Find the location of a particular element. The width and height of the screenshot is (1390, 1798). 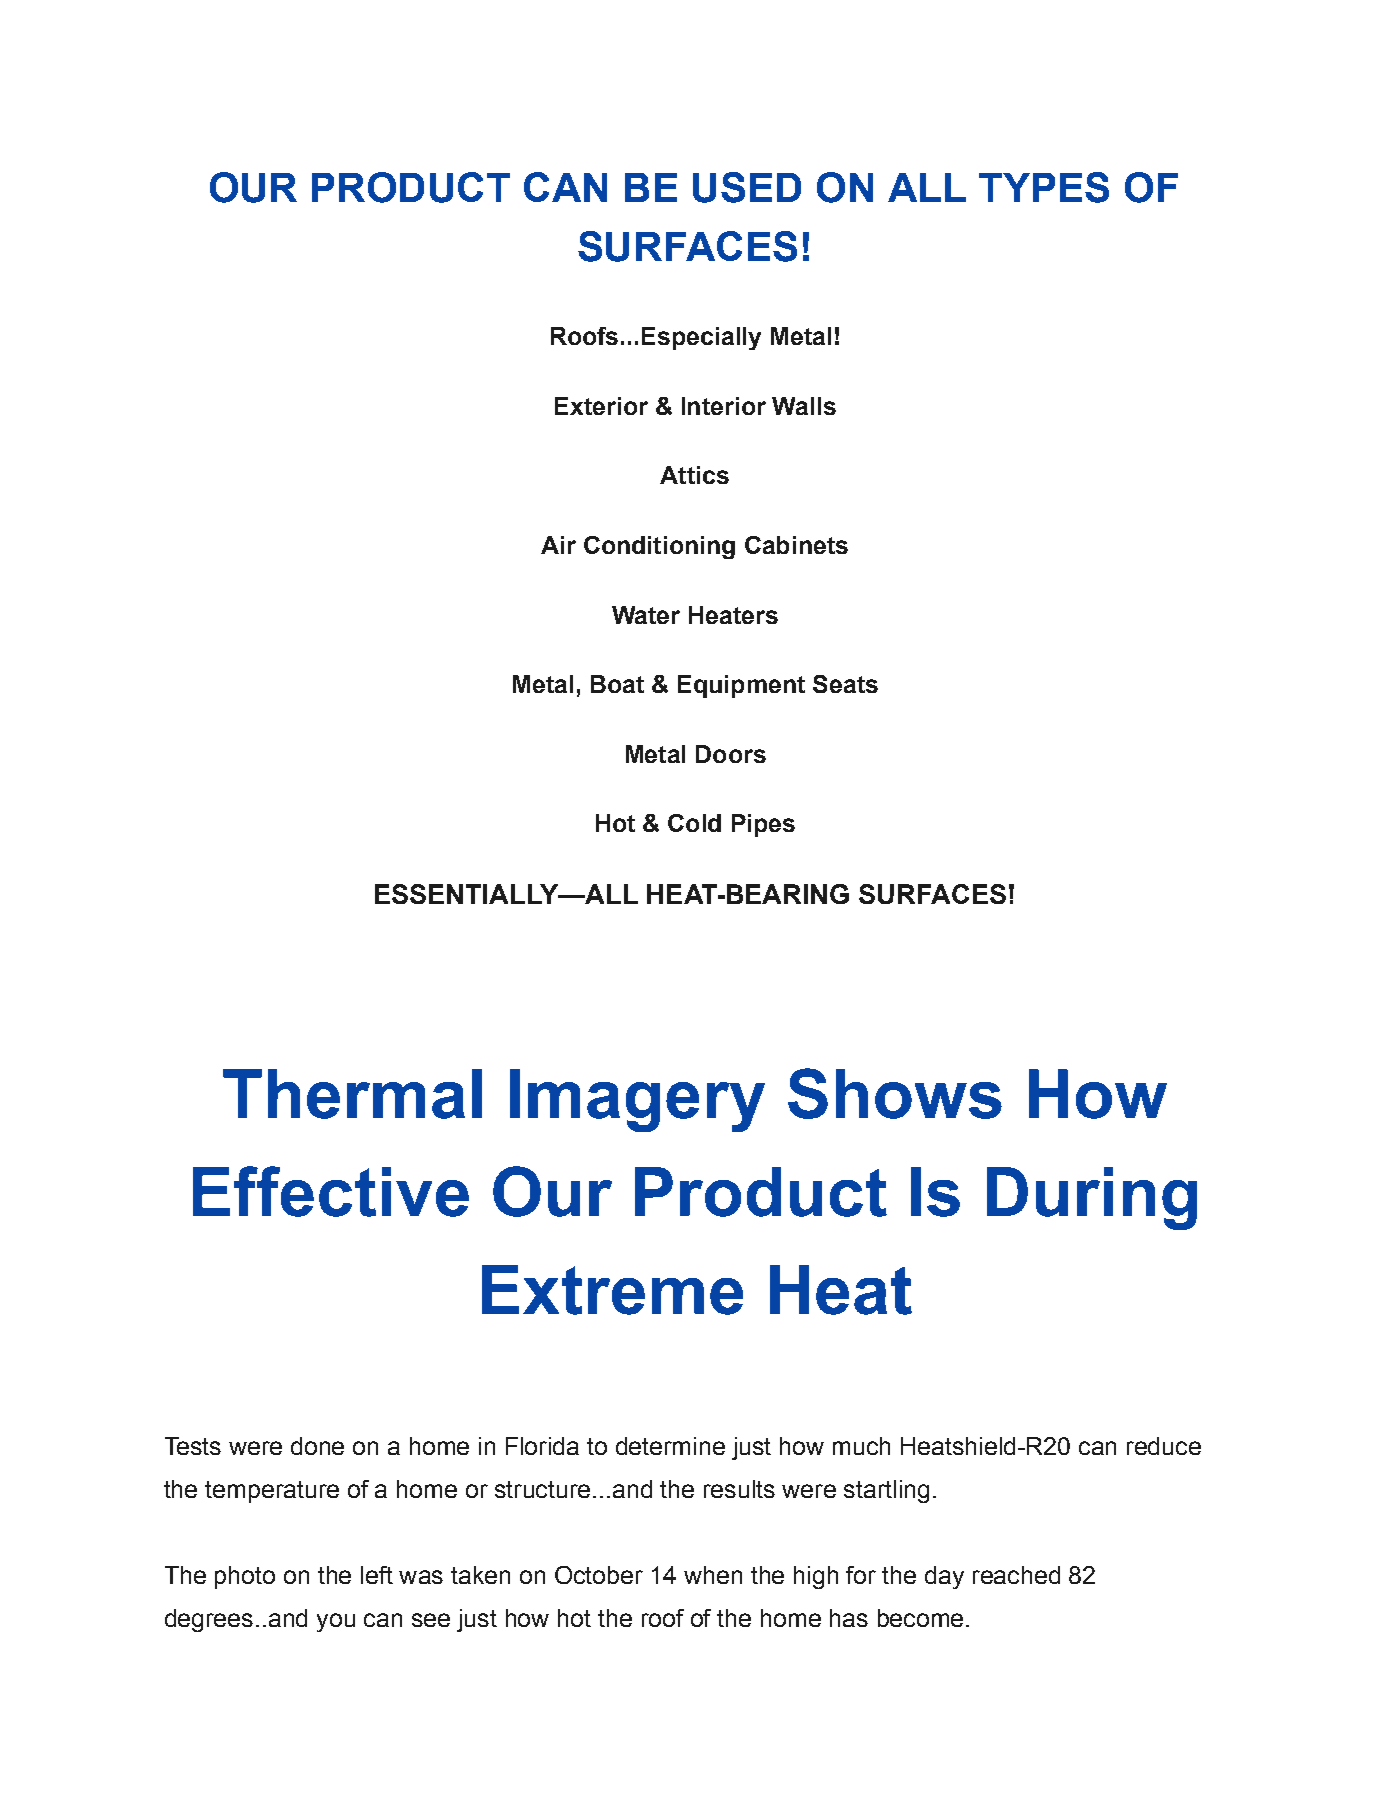

Thermal is located at coordinates (352, 1094).
